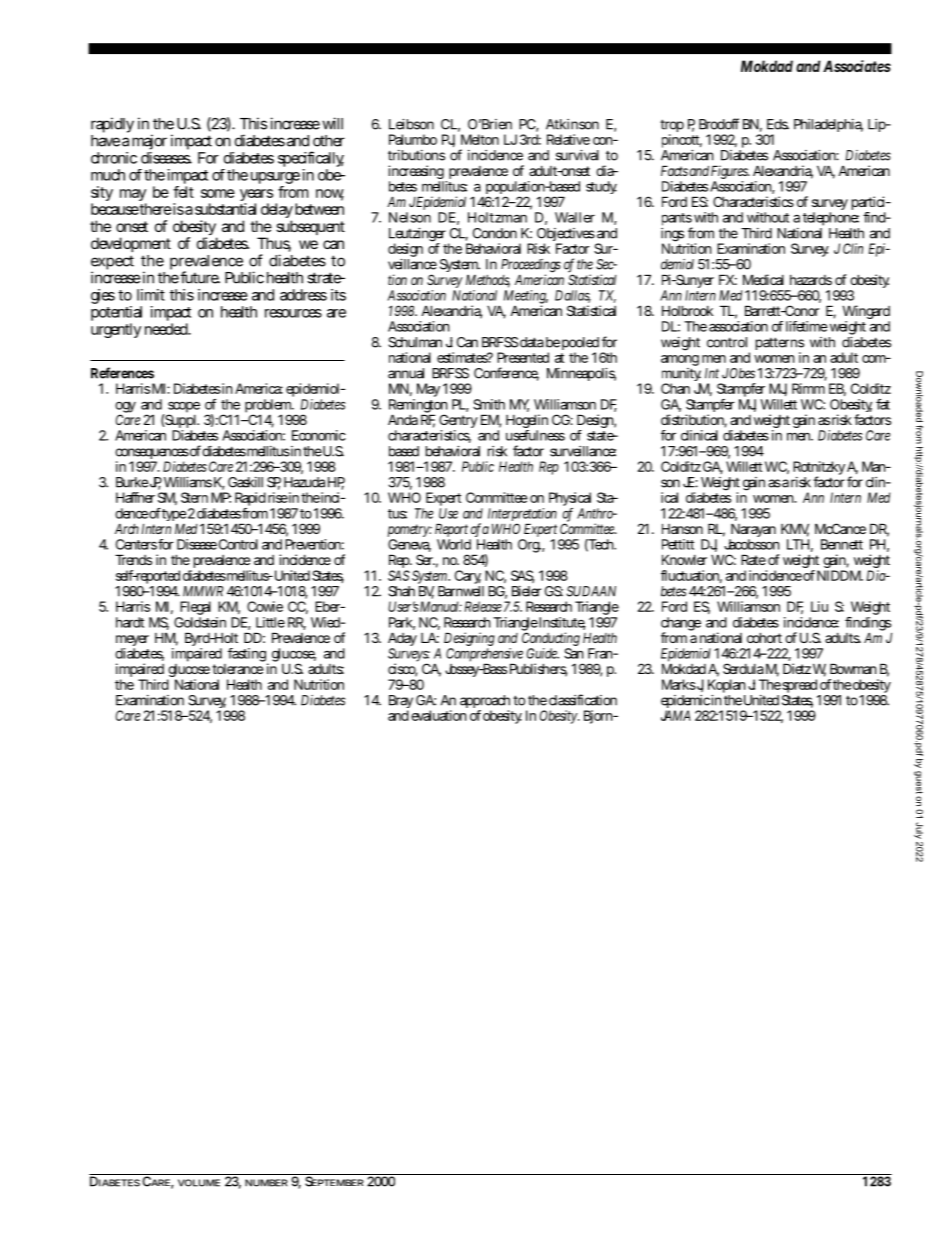  What do you see at coordinates (883, 404) in the screenshot?
I see `fat` at bounding box center [883, 404].
